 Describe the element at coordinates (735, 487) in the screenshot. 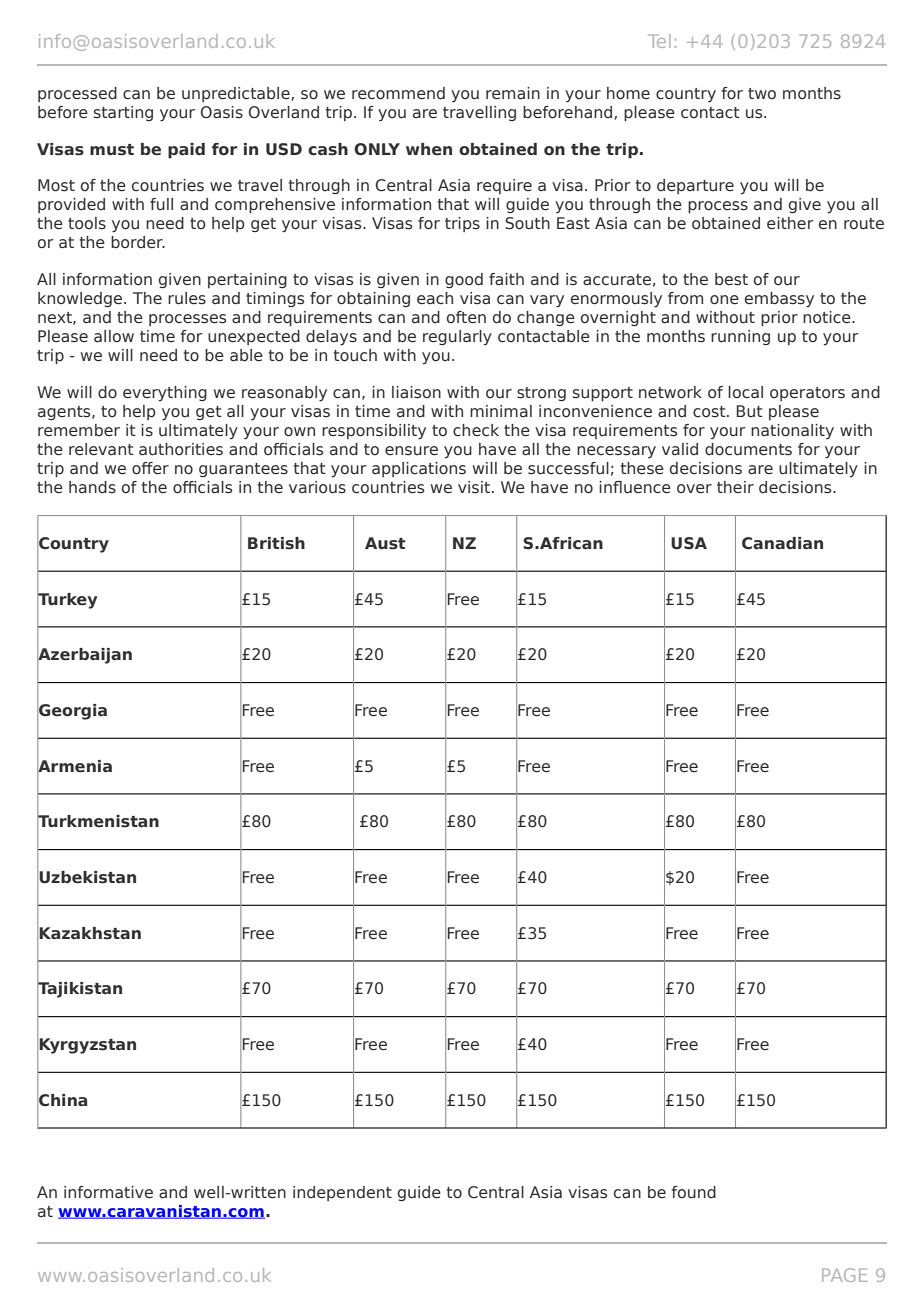

I see `their` at that location.
